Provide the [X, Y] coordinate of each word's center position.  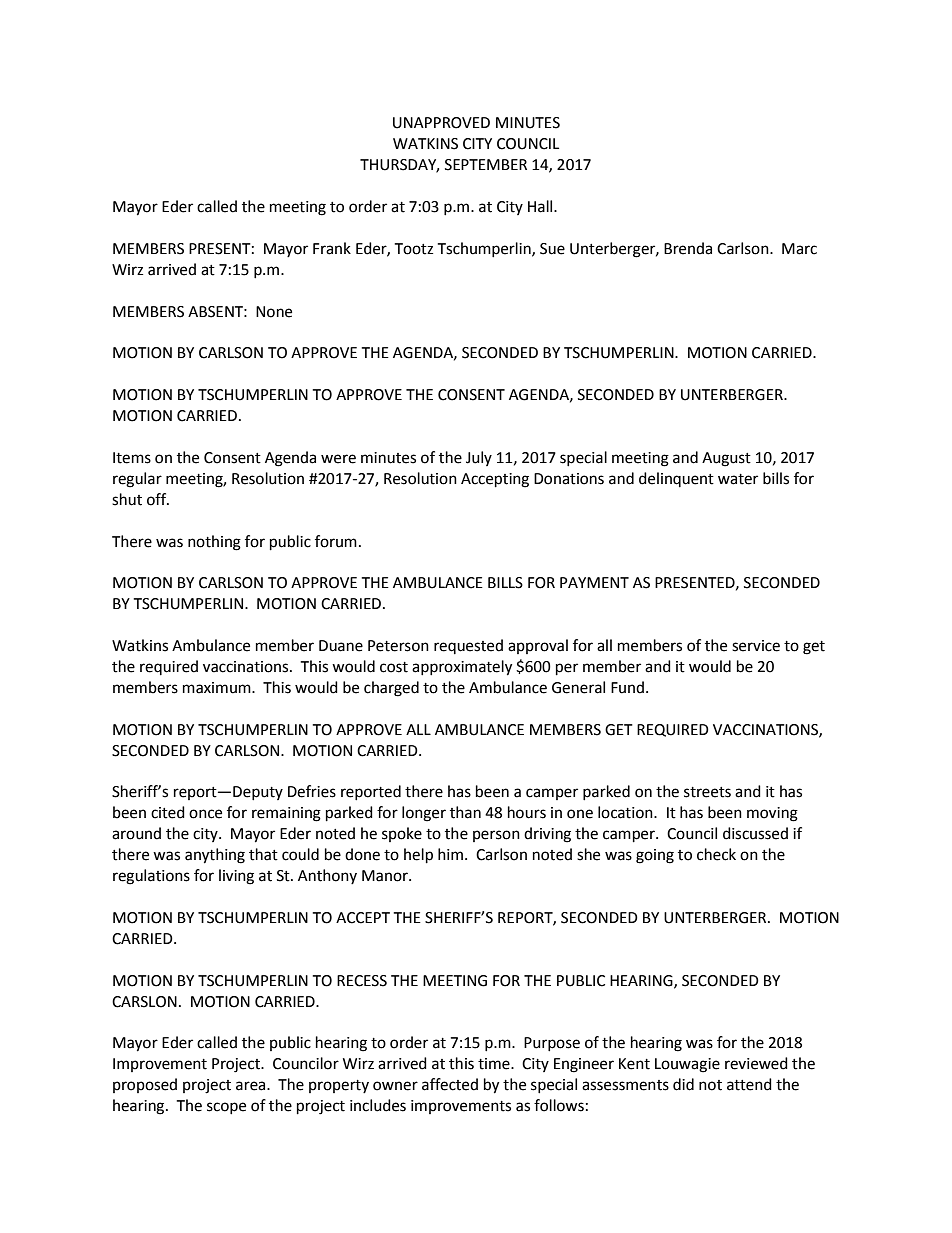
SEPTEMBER [486, 165]
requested [468, 646]
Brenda [688, 248]
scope [226, 1108]
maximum [218, 688]
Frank [332, 248]
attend [749, 1084]
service [756, 646]
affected [450, 1084]
